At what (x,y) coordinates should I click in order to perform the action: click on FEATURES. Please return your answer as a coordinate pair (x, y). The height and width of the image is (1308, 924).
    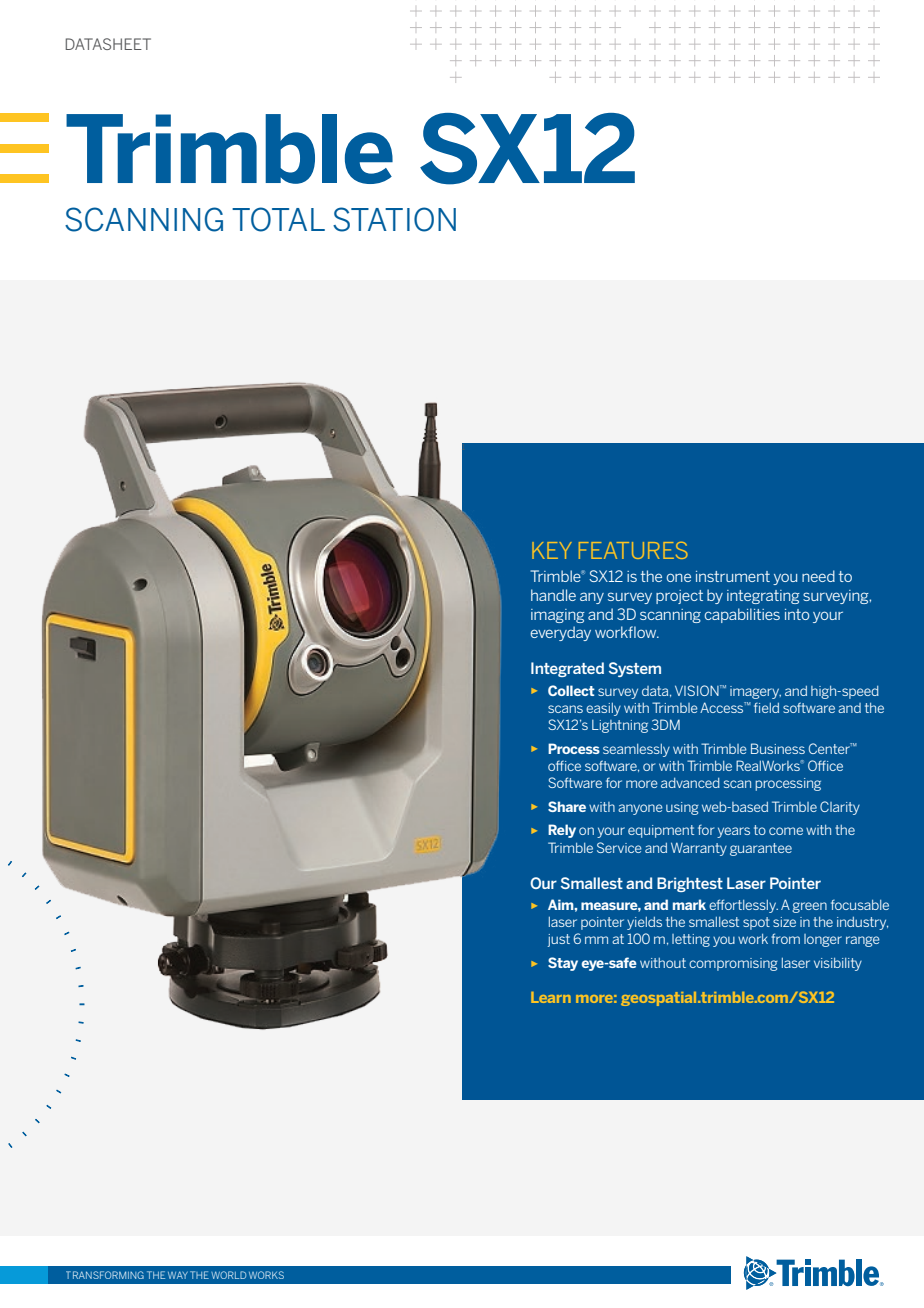
    Looking at the image, I should click on (633, 550).
